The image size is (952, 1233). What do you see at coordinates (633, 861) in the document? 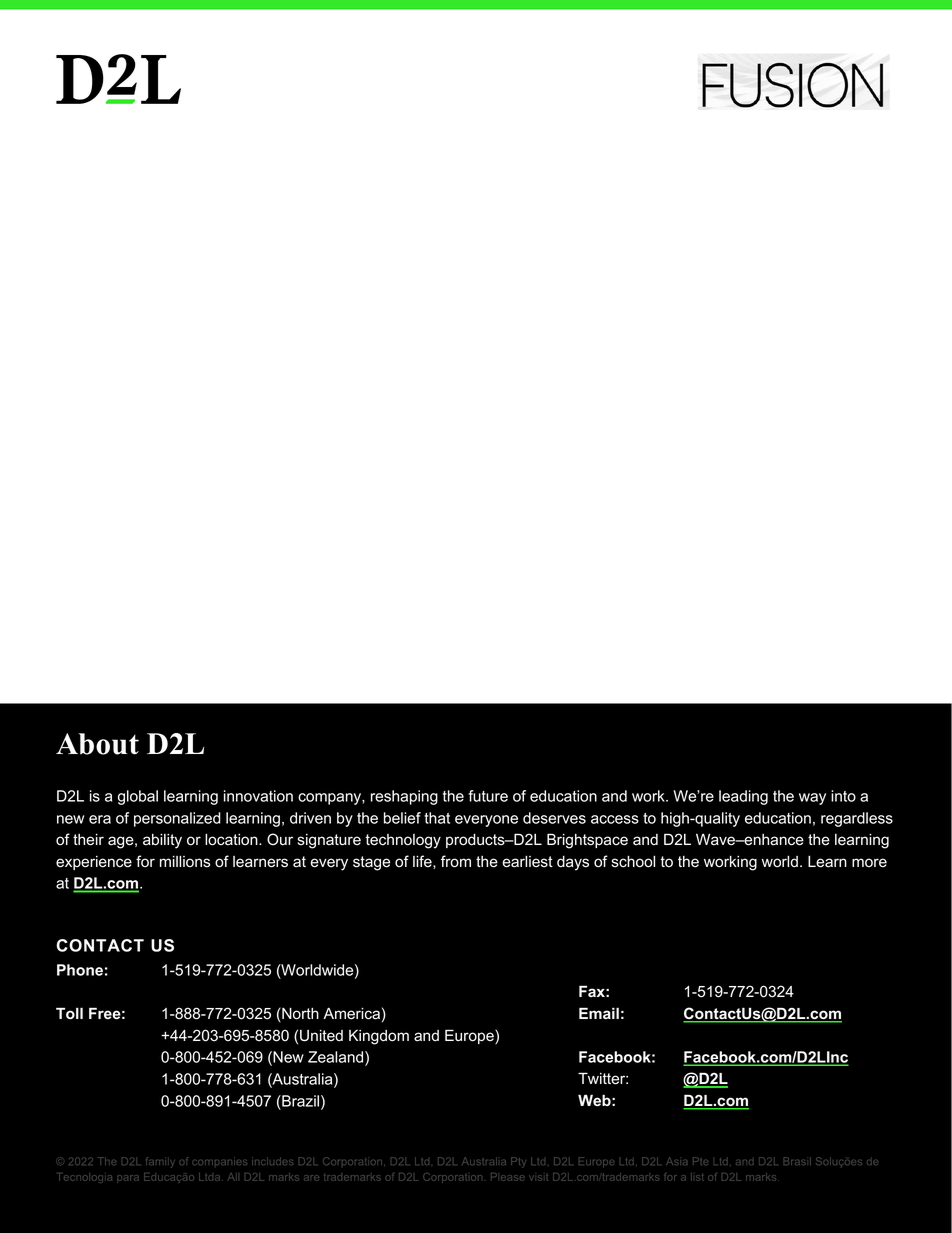
I see `school` at bounding box center [633, 861].
